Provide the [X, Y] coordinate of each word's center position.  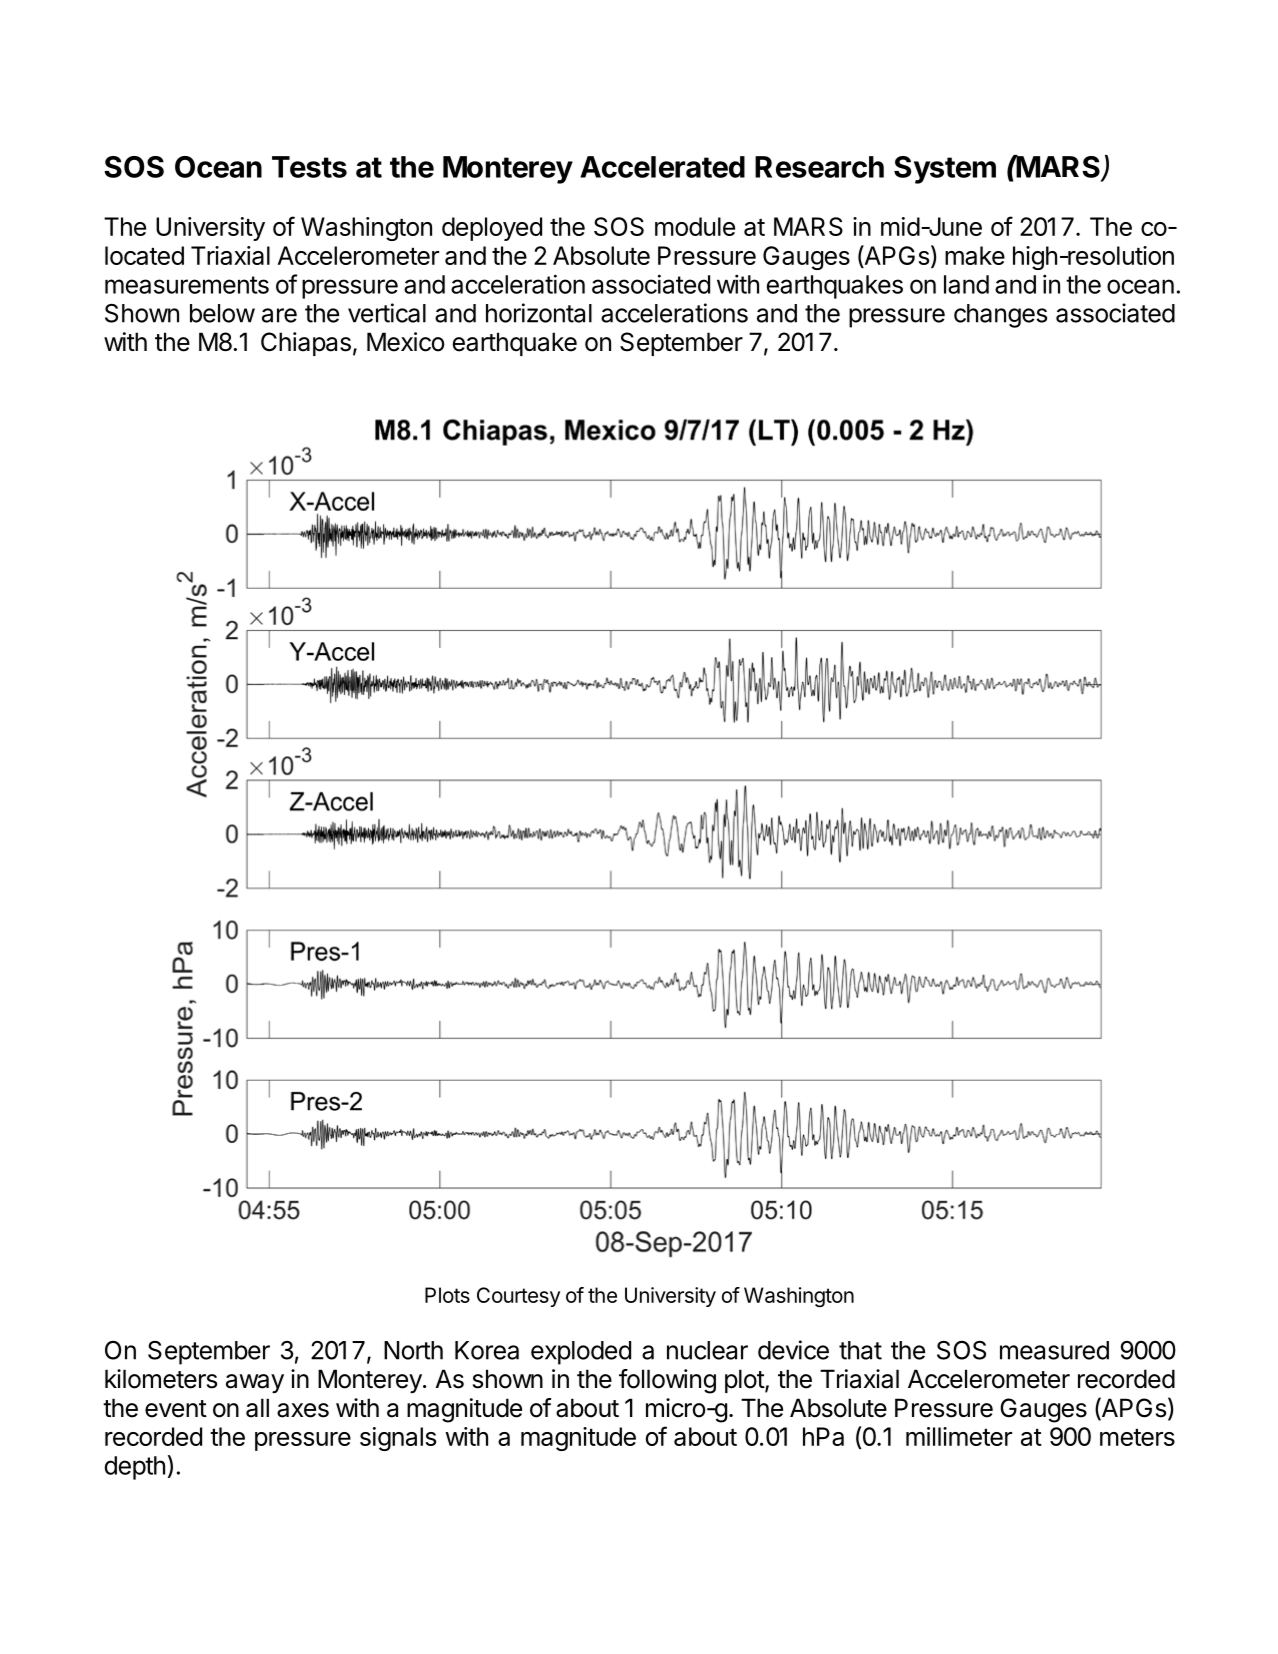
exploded [581, 1353]
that [860, 1350]
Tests [309, 167]
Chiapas [306, 344]
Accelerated [662, 167]
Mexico [406, 342]
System [945, 170]
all [257, 1408]
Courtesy [518, 1297]
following [667, 1381]
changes [1000, 316]
